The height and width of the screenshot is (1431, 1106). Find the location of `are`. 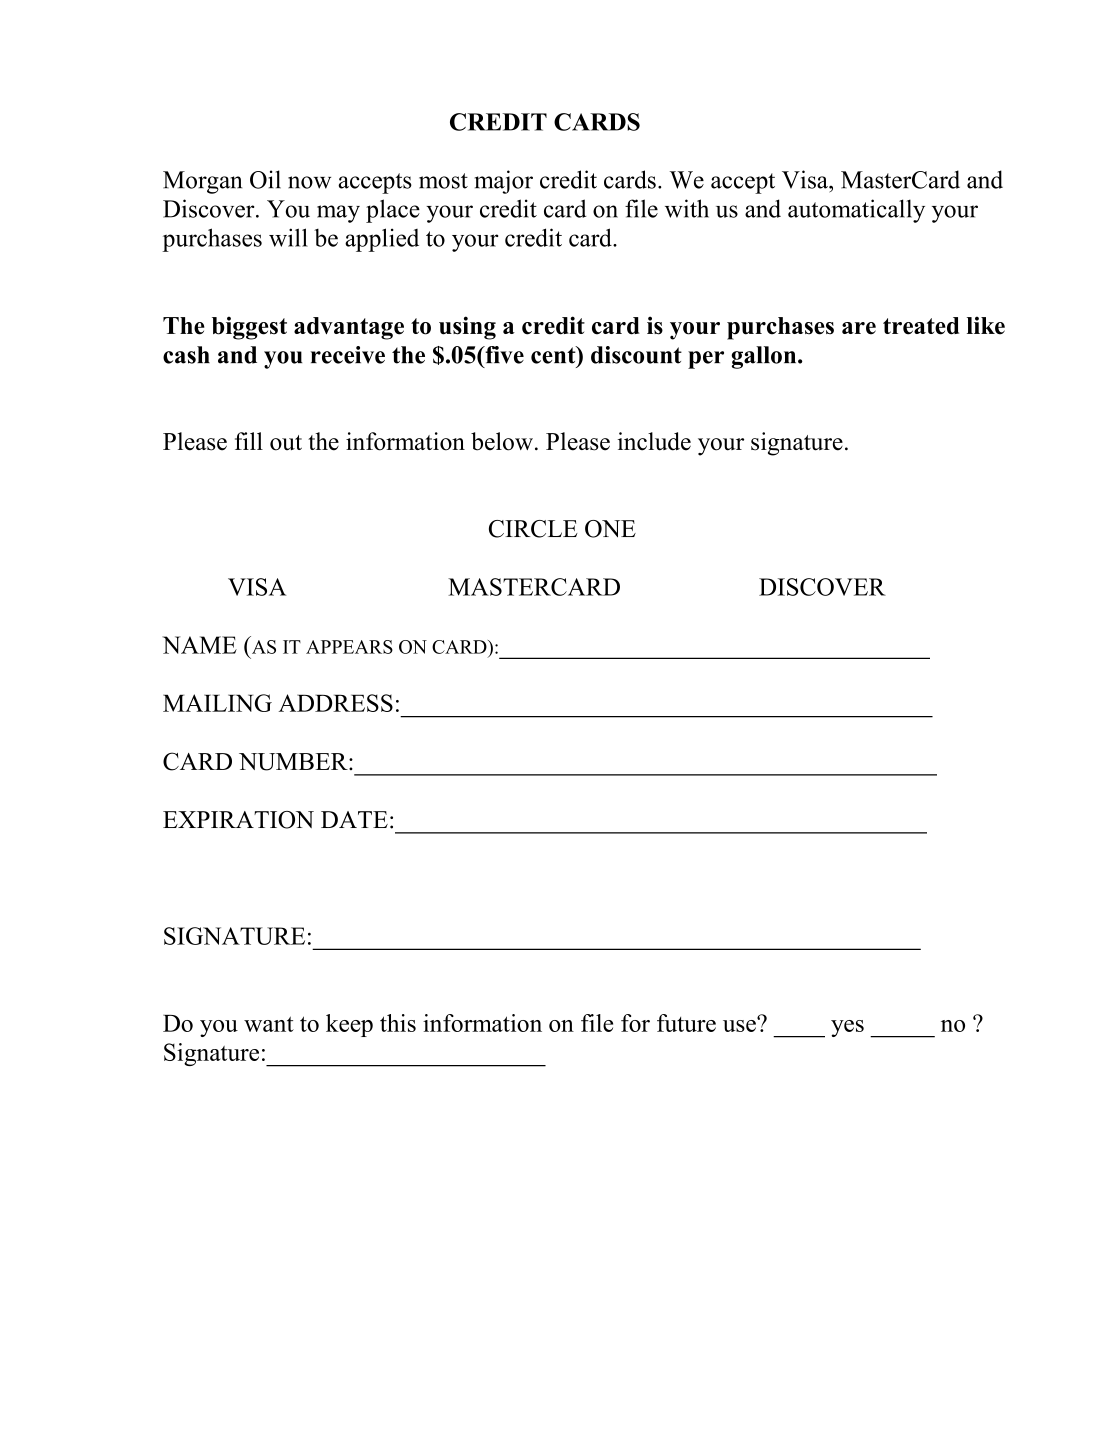

are is located at coordinates (859, 328).
